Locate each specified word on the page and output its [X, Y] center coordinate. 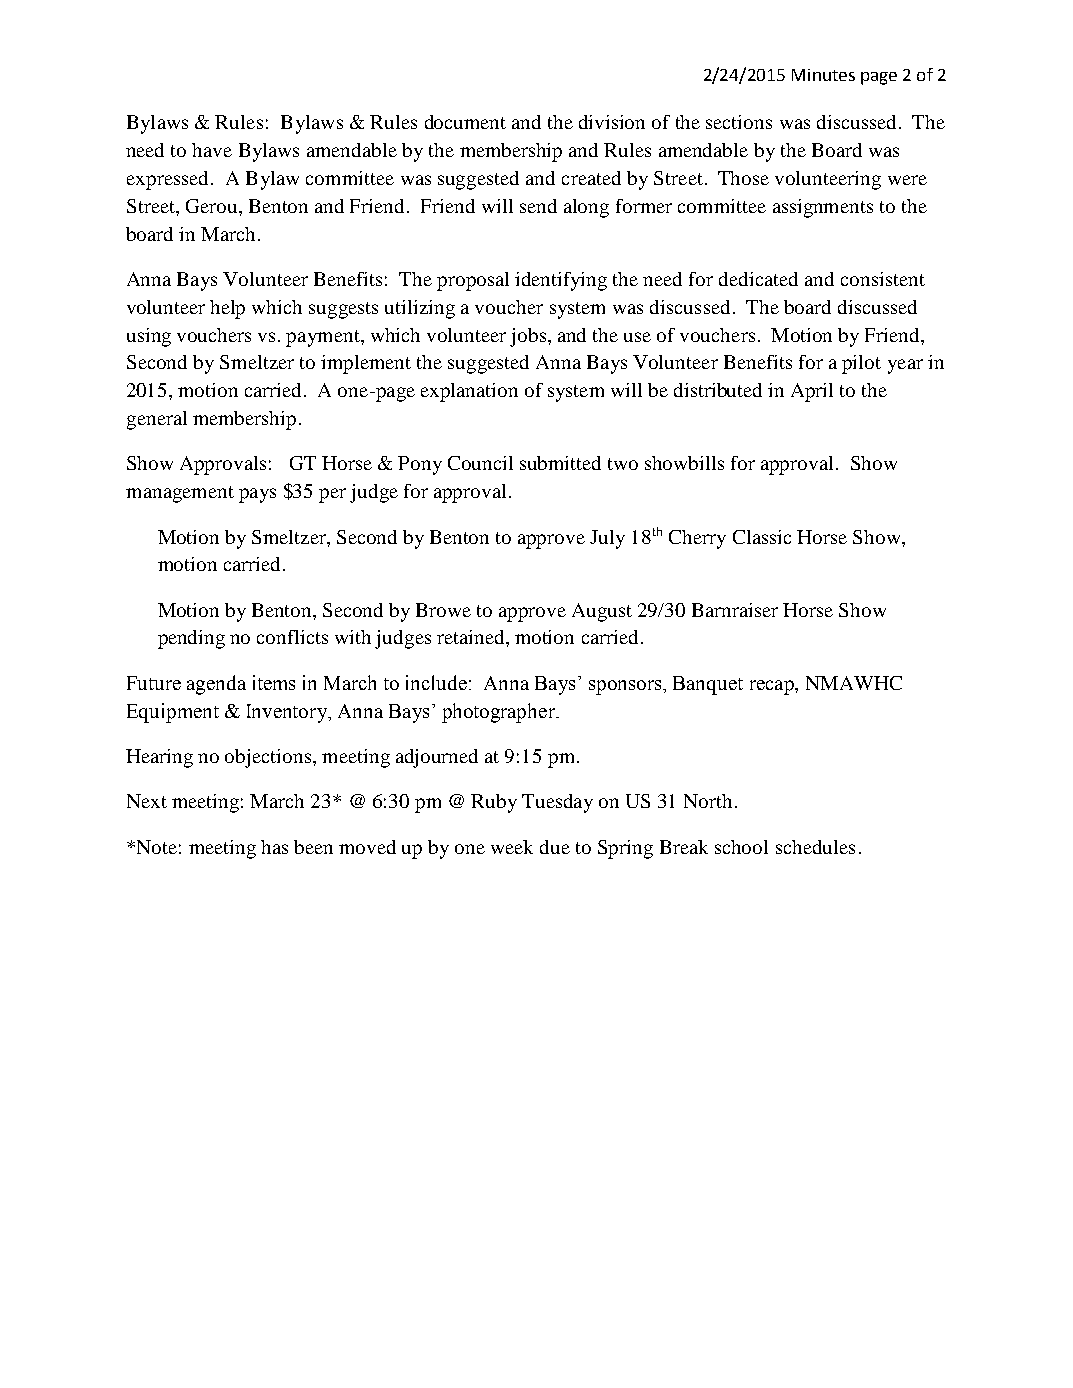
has [274, 847]
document [465, 122]
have [212, 150]
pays [257, 495]
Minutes [823, 75]
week [512, 847]
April [812, 392]
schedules [815, 847]
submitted [560, 463]
